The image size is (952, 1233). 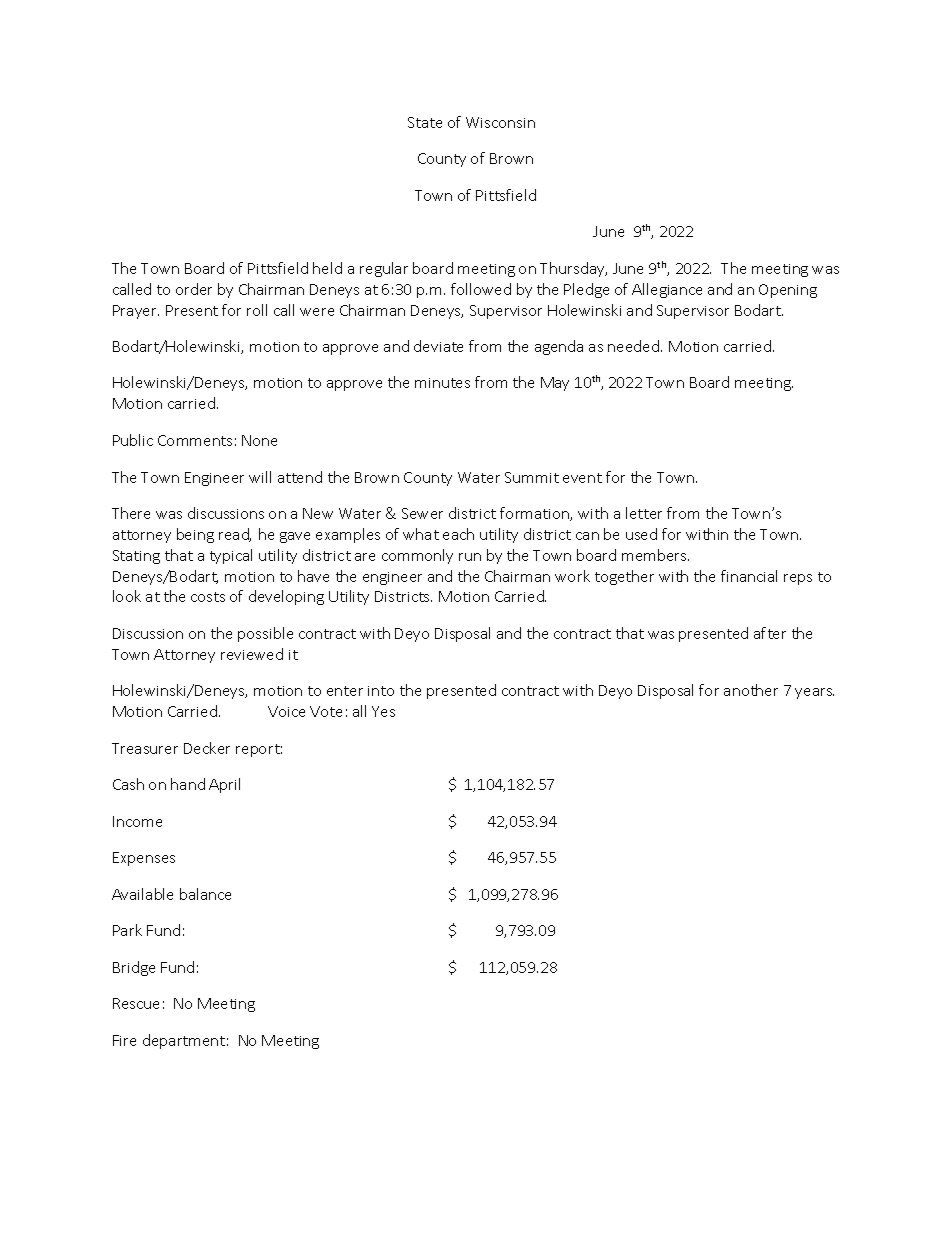 I want to click on Wisconsin, so click(x=500, y=122).
